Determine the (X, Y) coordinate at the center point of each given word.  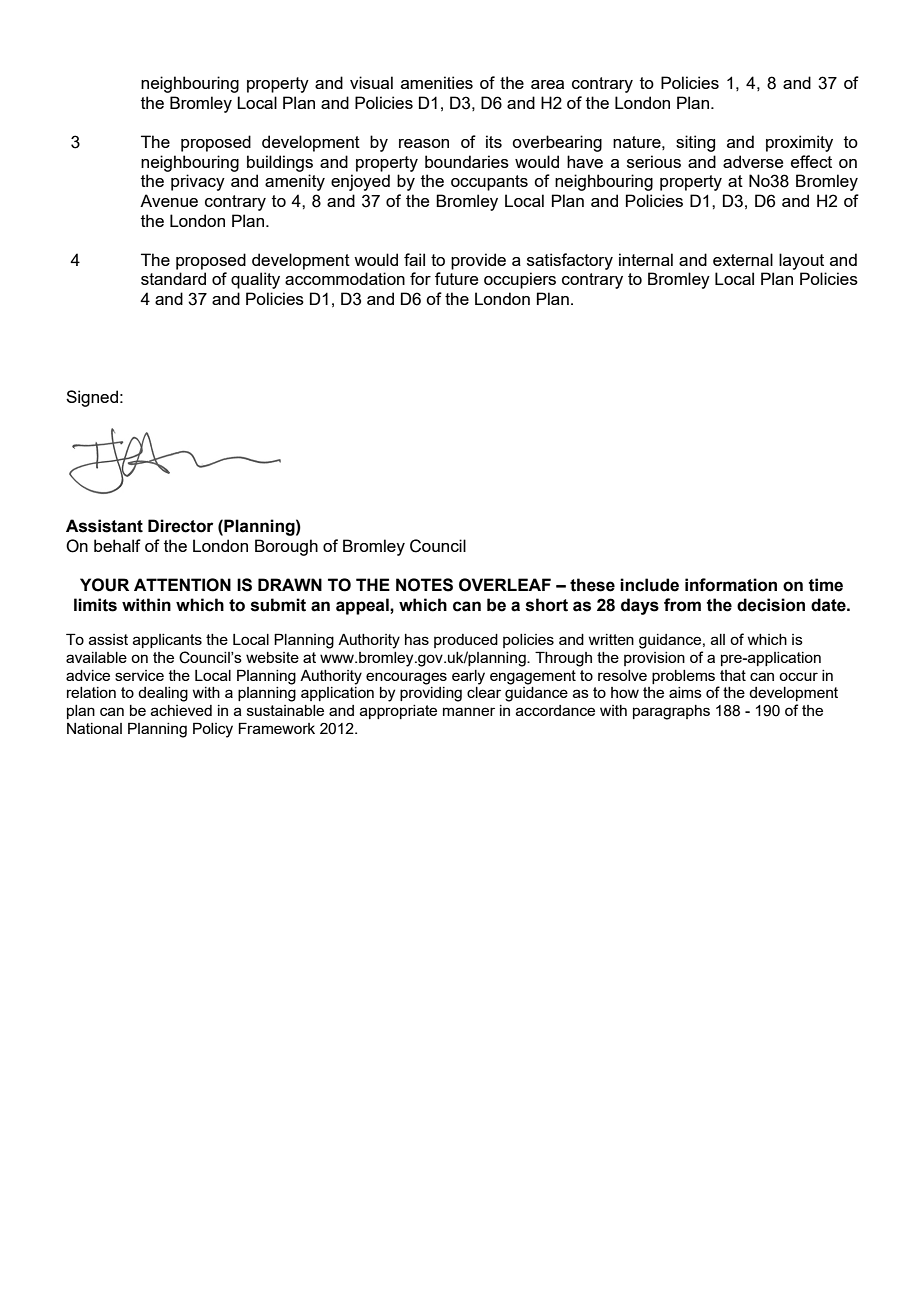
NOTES (424, 585)
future (456, 278)
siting (695, 143)
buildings (280, 163)
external (743, 259)
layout (801, 261)
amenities (437, 82)
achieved (181, 710)
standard (173, 278)
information (731, 585)
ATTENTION (182, 585)
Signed (92, 398)
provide (478, 261)
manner (469, 711)
